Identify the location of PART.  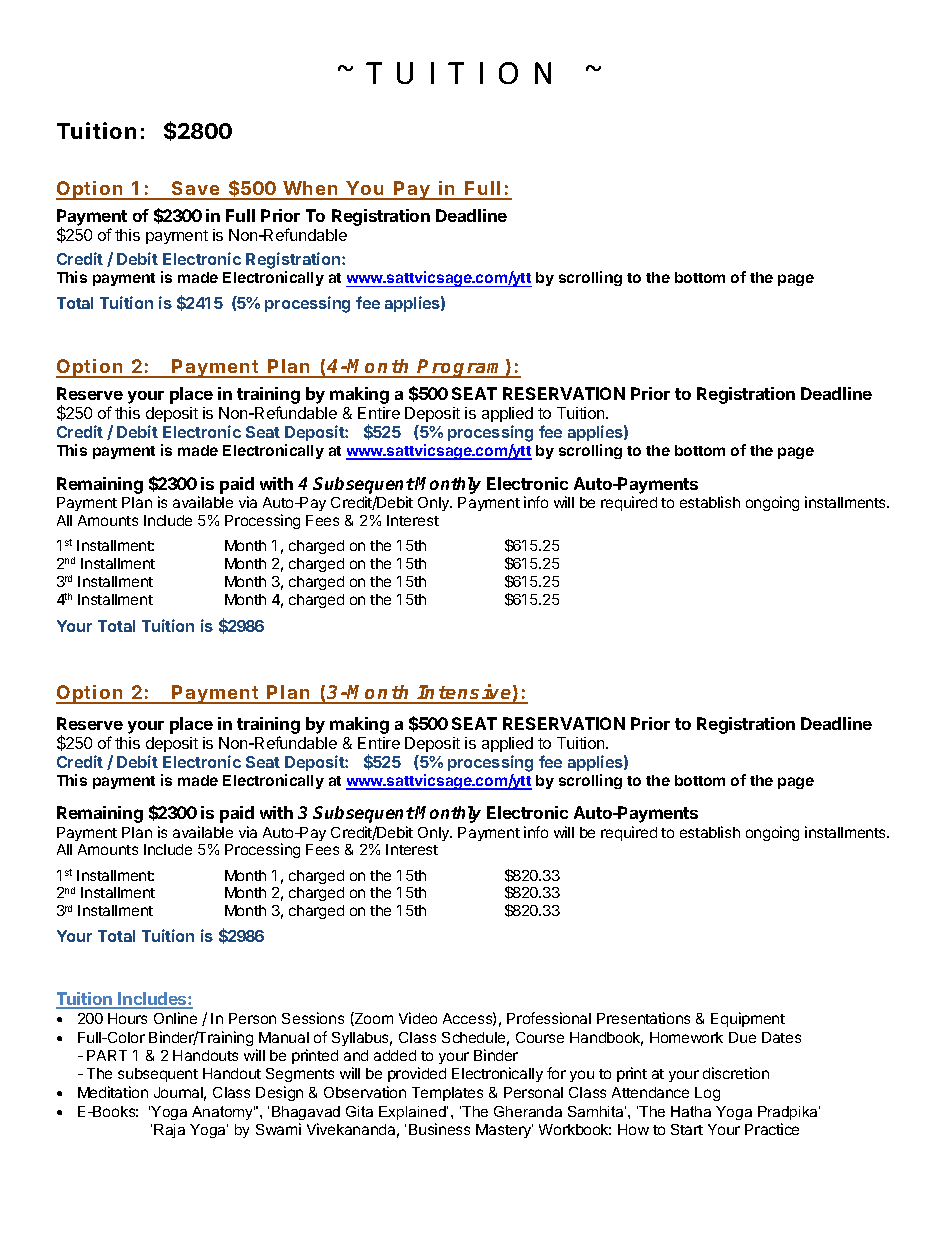
(107, 1055).
